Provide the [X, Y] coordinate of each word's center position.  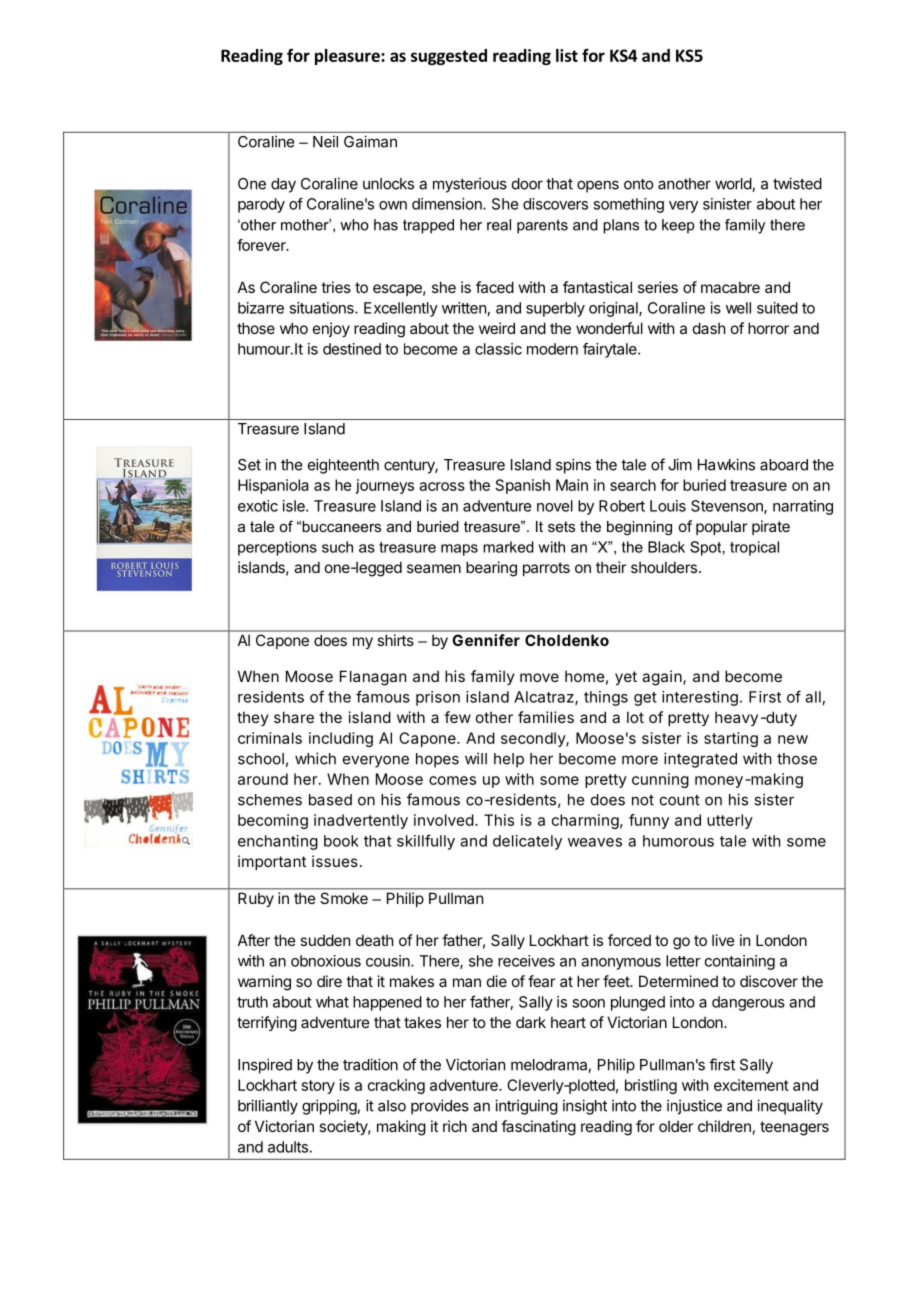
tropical [754, 548]
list [567, 55]
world [734, 185]
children [724, 1126]
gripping [330, 1107]
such [337, 547]
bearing [491, 569]
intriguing [526, 1107]
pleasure [348, 57]
